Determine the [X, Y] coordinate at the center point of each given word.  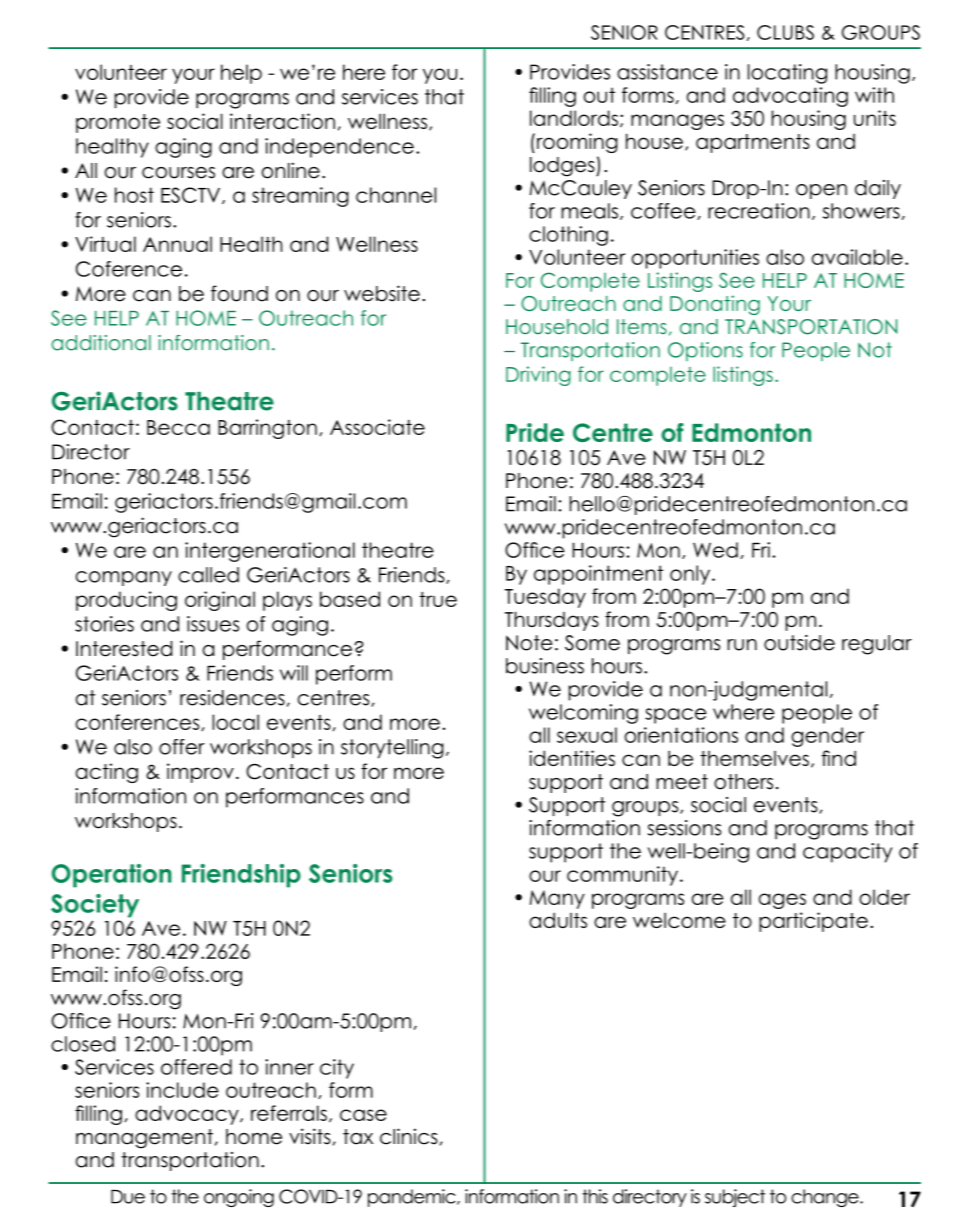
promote [118, 123]
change [826, 1198]
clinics [409, 1136]
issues [213, 624]
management [144, 1139]
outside [799, 643]
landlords [574, 118]
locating [787, 74]
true [438, 599]
